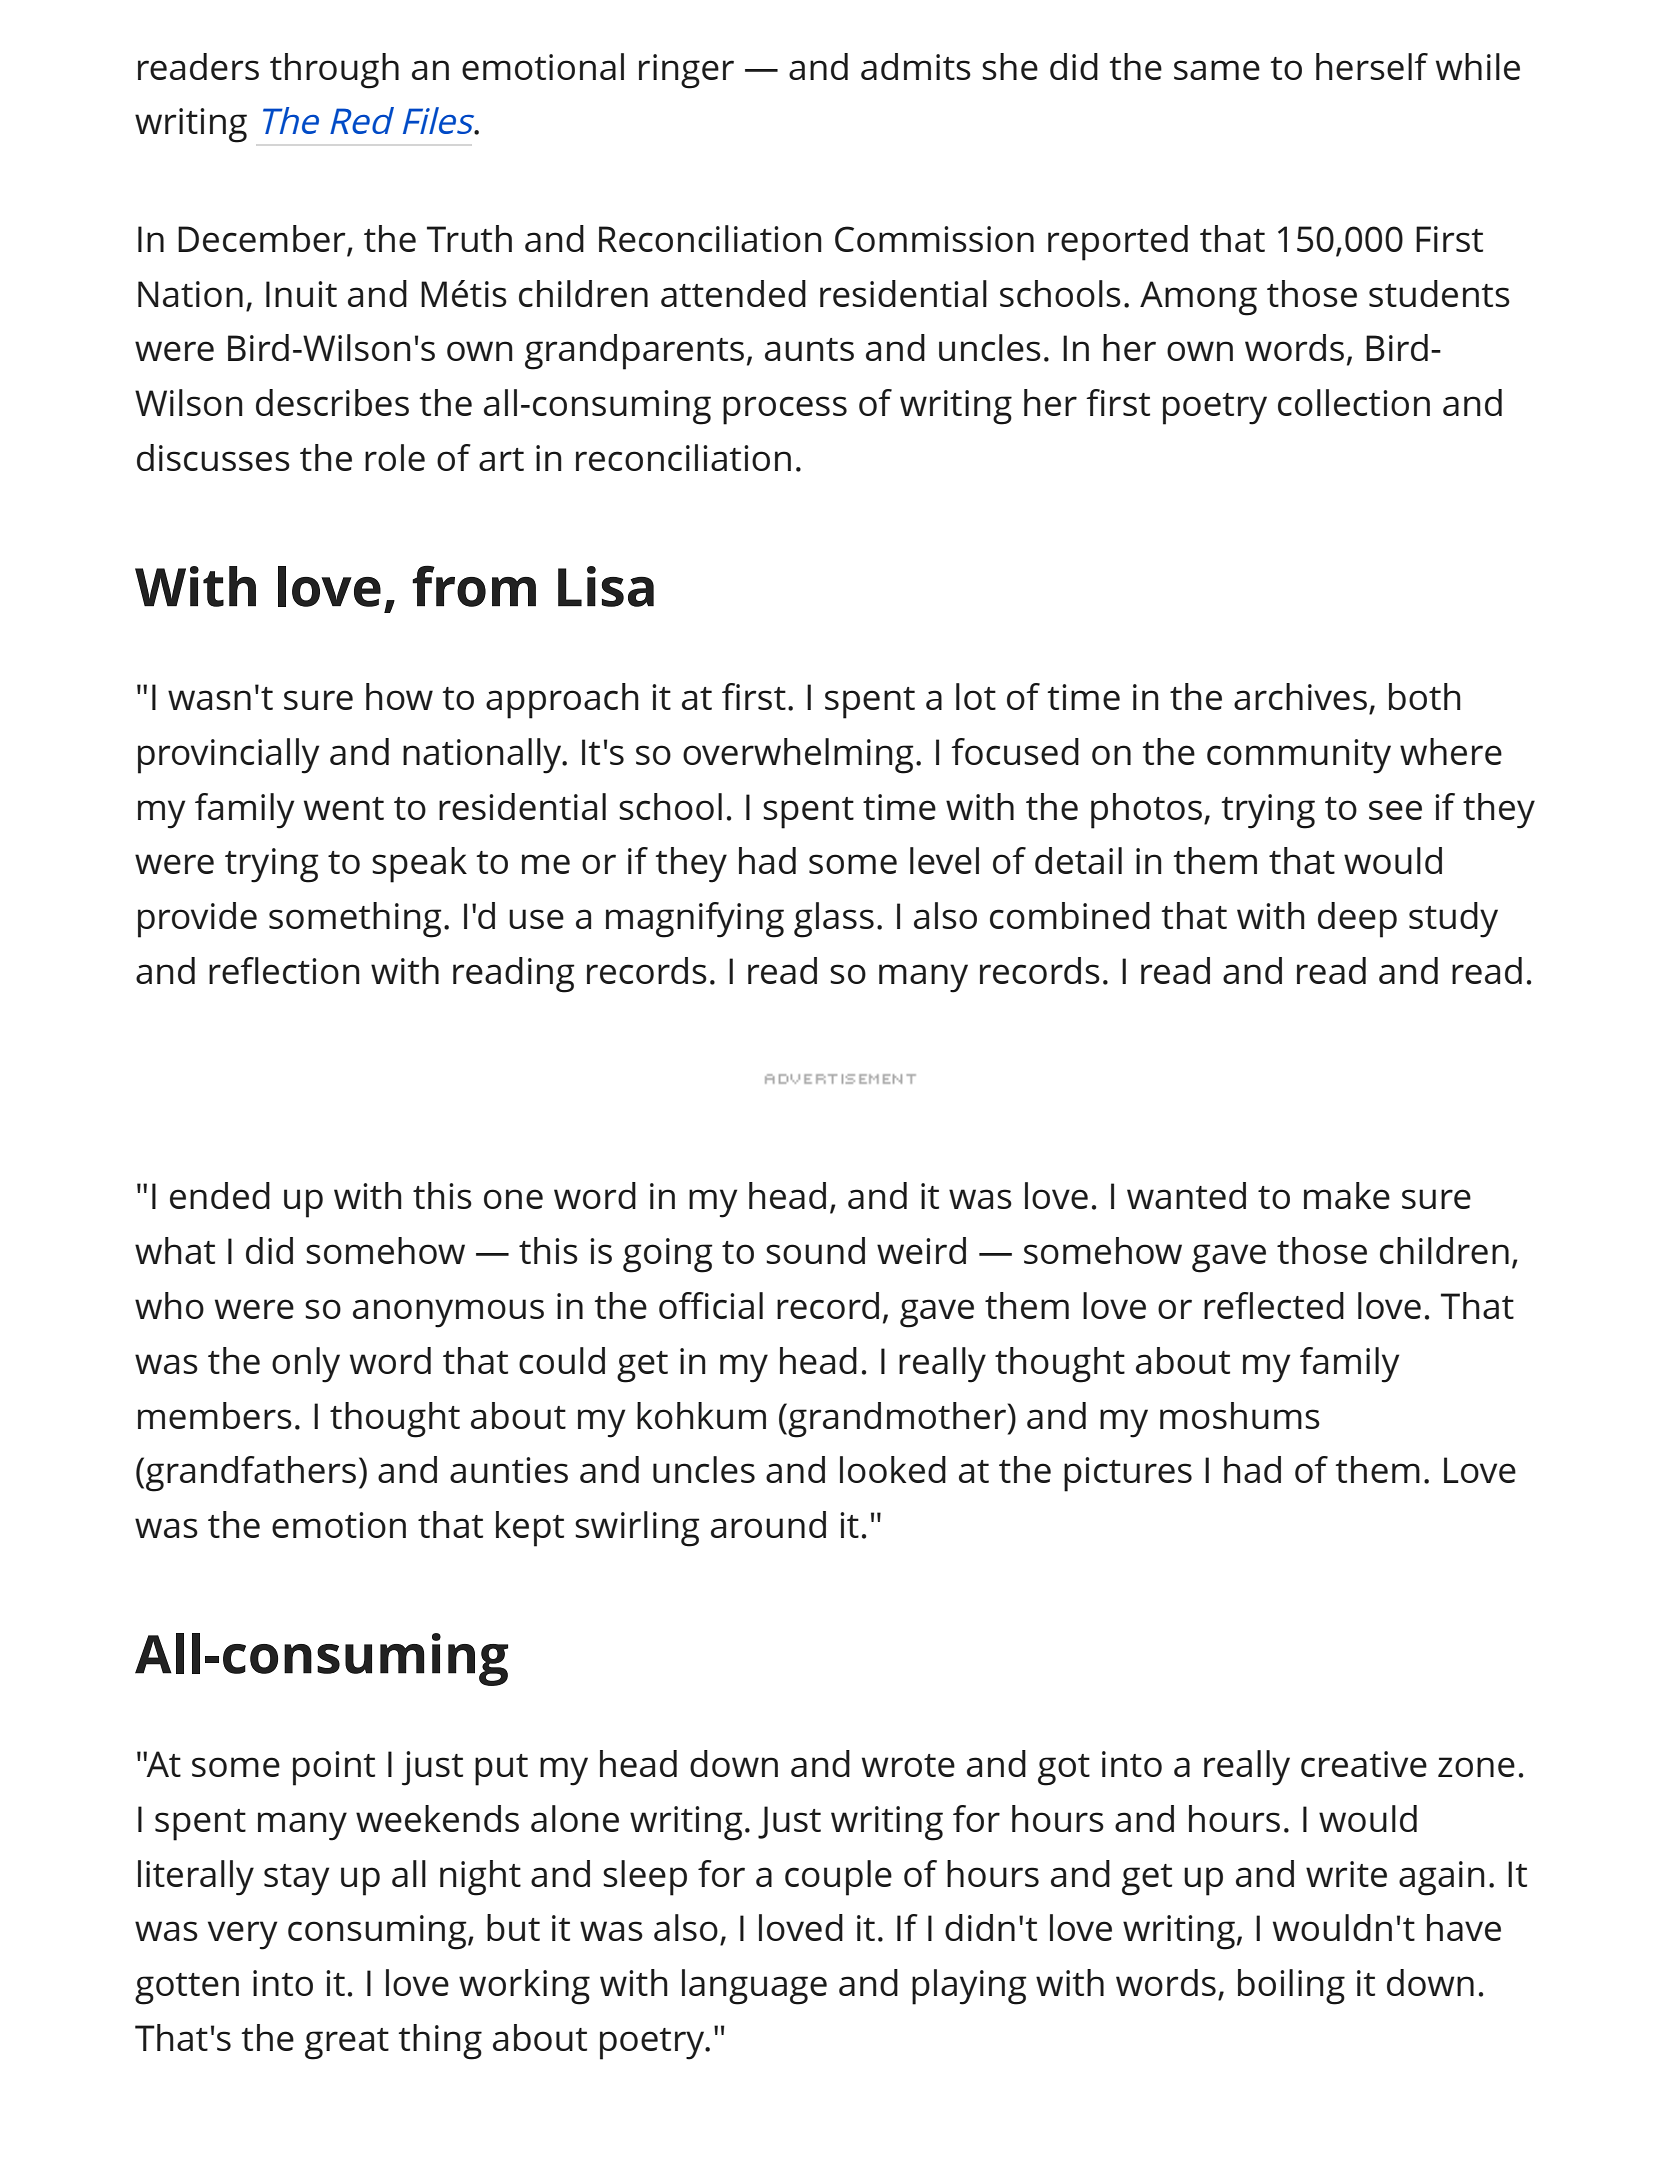 The width and height of the screenshot is (1680, 2172). What do you see at coordinates (1347, 1195) in the screenshot?
I see `make` at bounding box center [1347, 1195].
